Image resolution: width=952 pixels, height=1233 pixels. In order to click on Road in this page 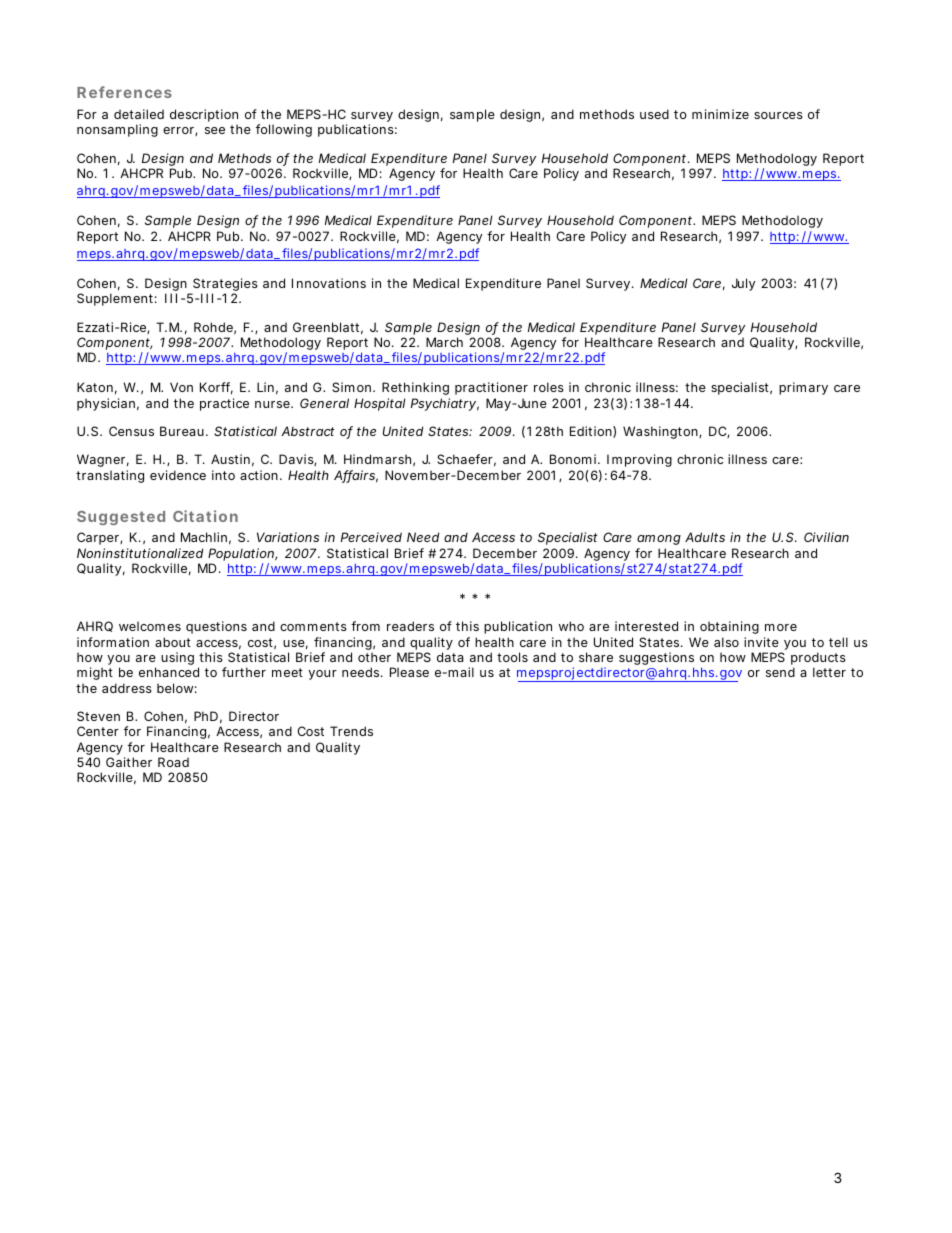, I will do `click(173, 762)`.
